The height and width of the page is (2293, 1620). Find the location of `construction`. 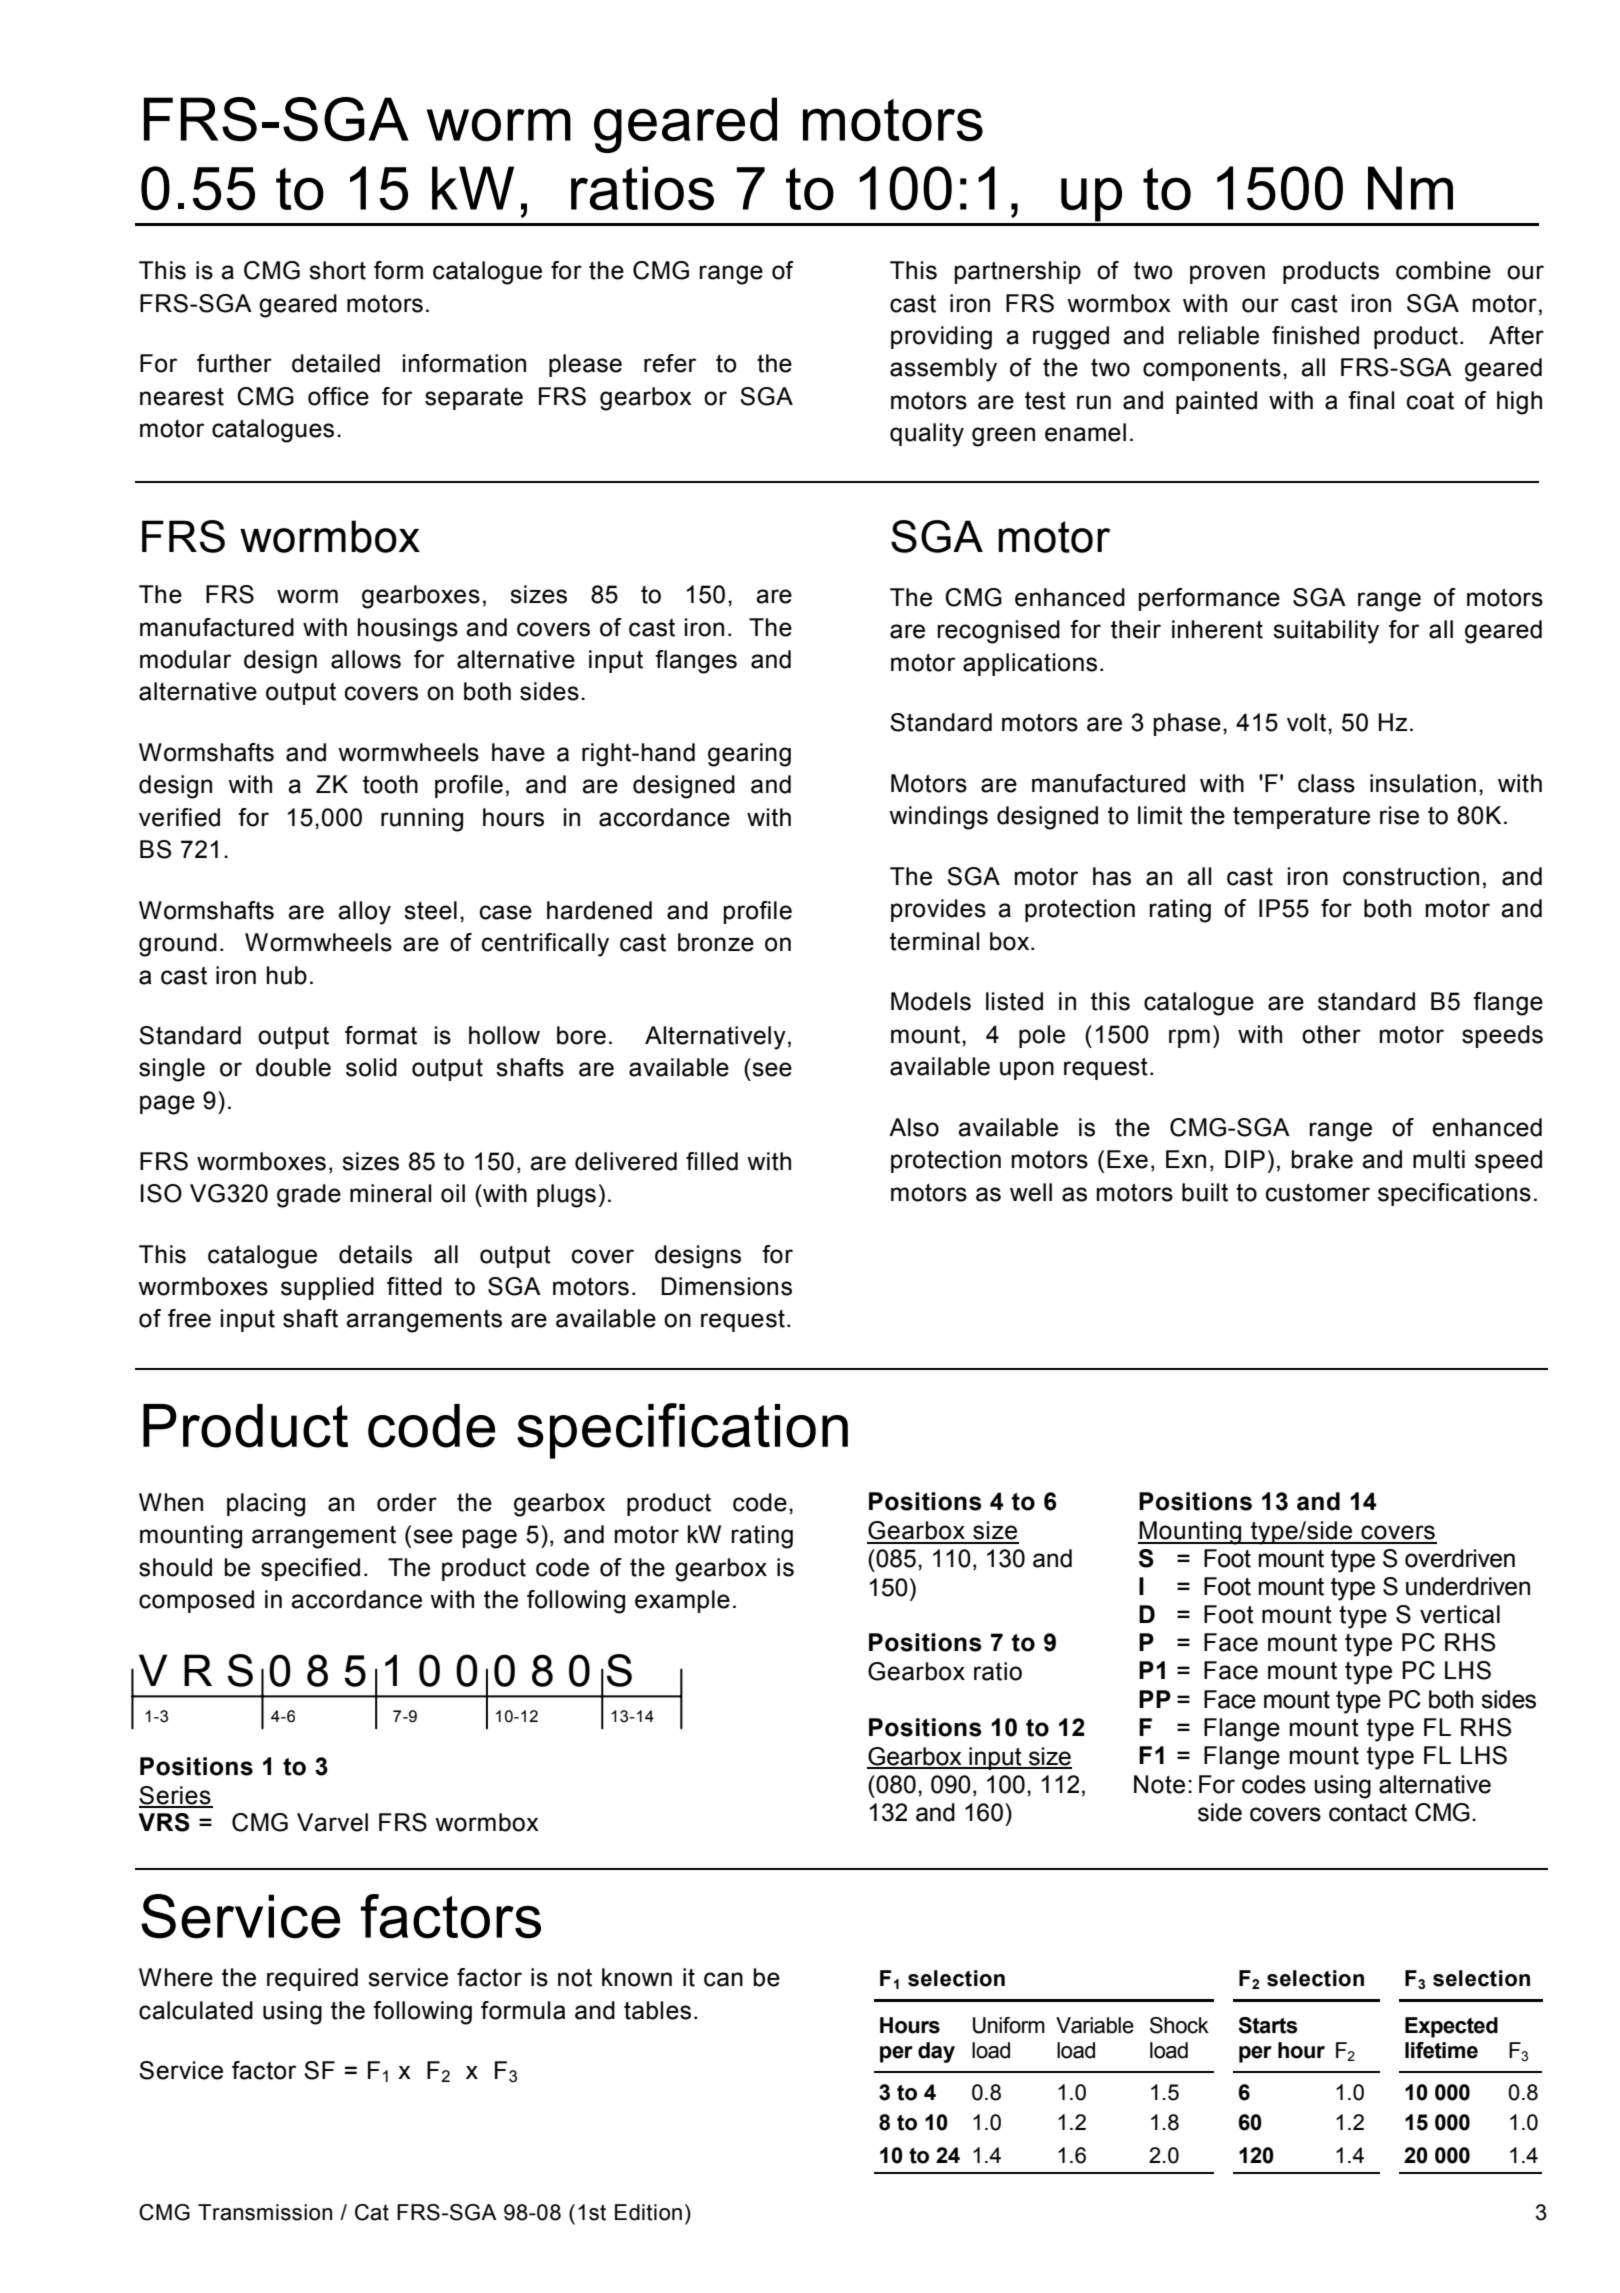

construction is located at coordinates (1411, 876).
